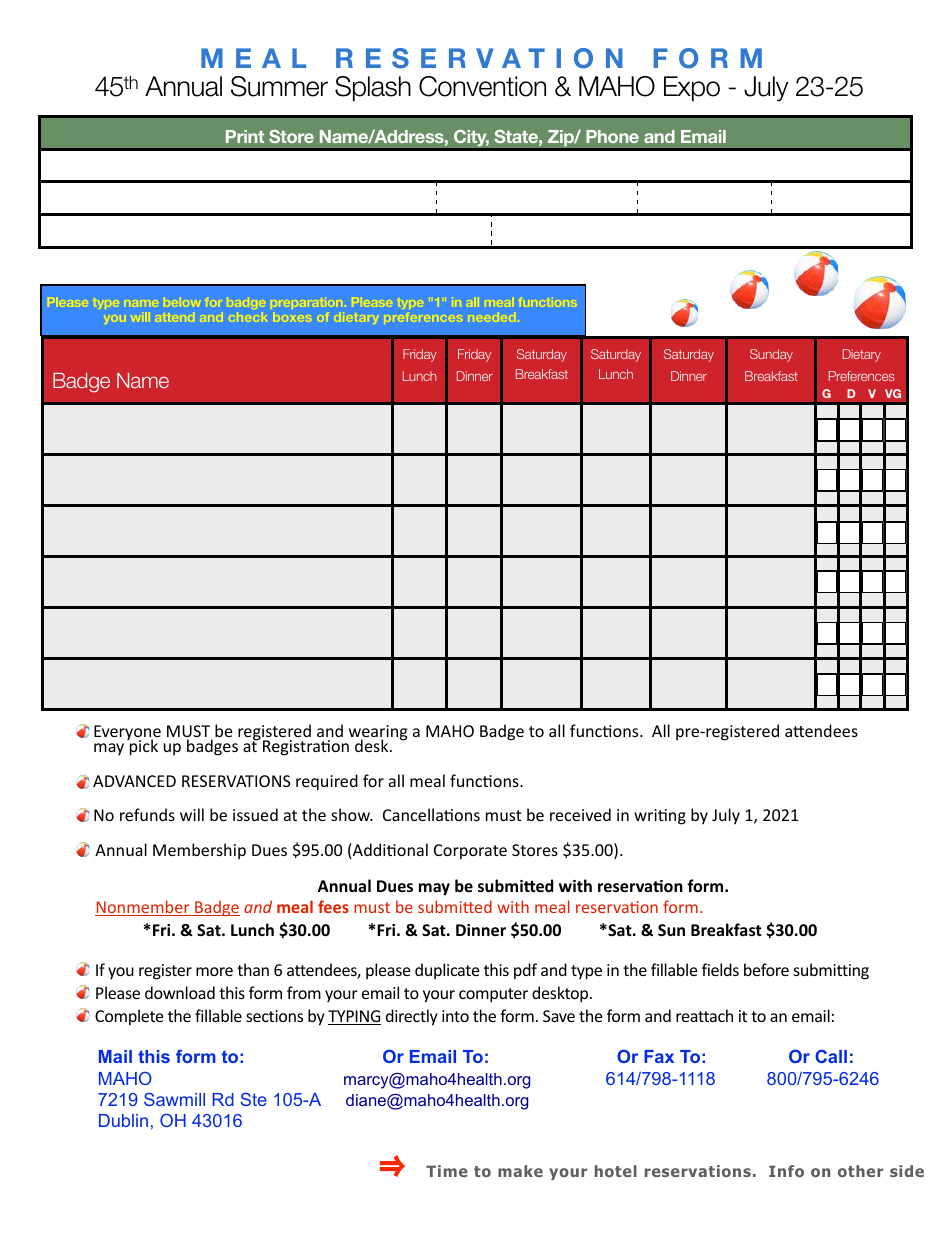 Image resolution: width=952 pixels, height=1233 pixels. I want to click on Info, so click(786, 1171).
